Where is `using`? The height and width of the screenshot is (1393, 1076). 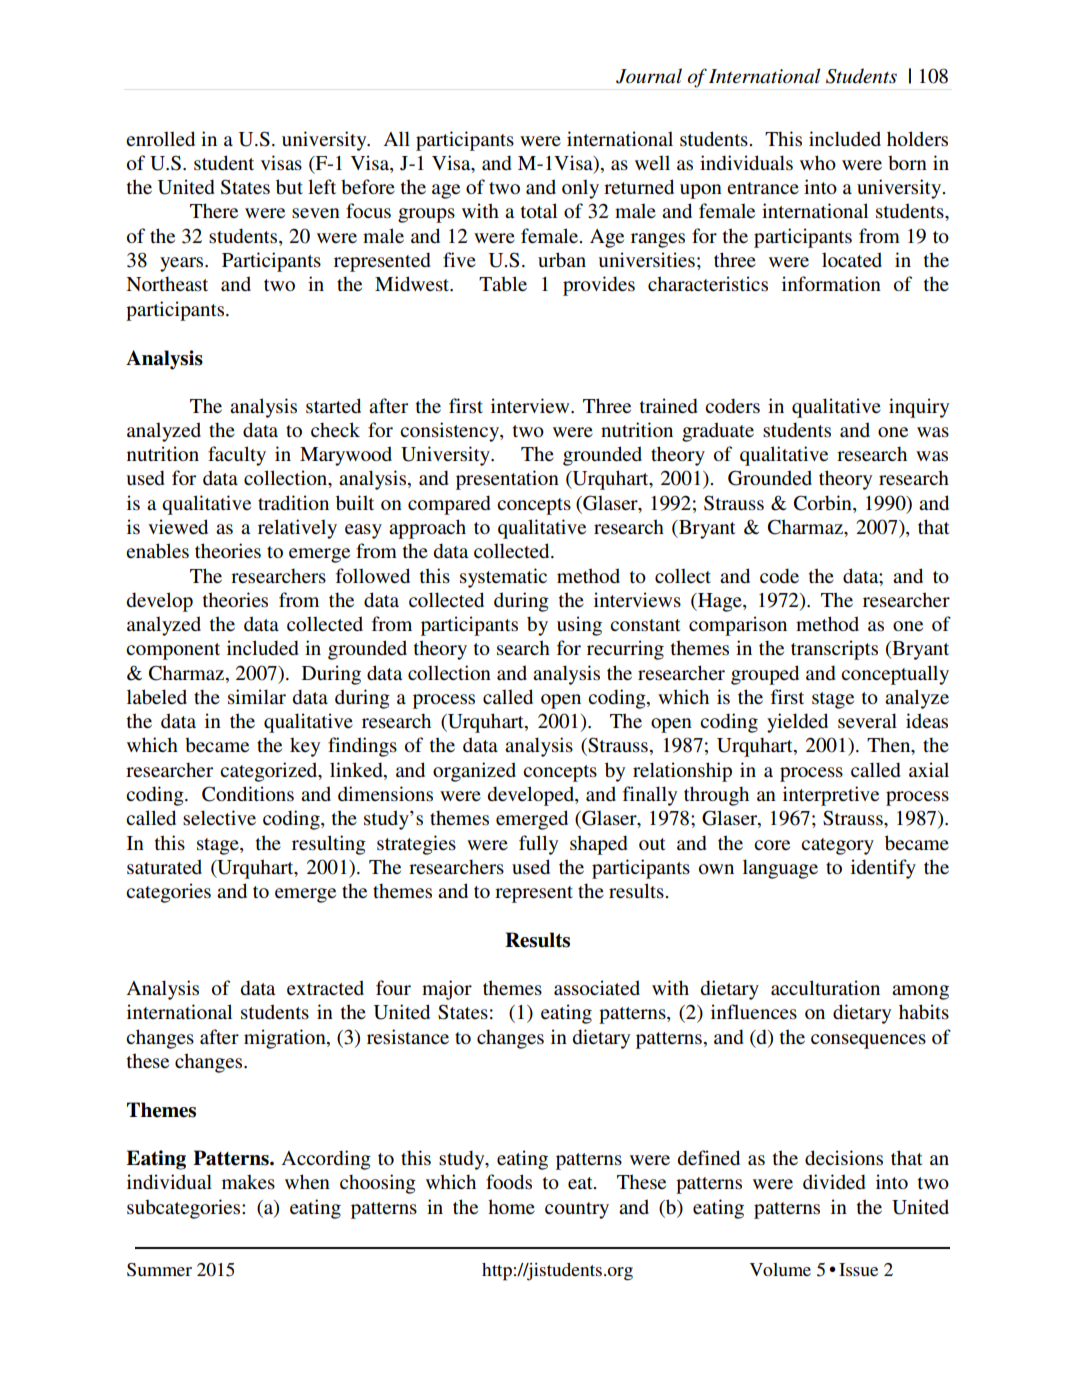
using is located at coordinates (579, 626).
